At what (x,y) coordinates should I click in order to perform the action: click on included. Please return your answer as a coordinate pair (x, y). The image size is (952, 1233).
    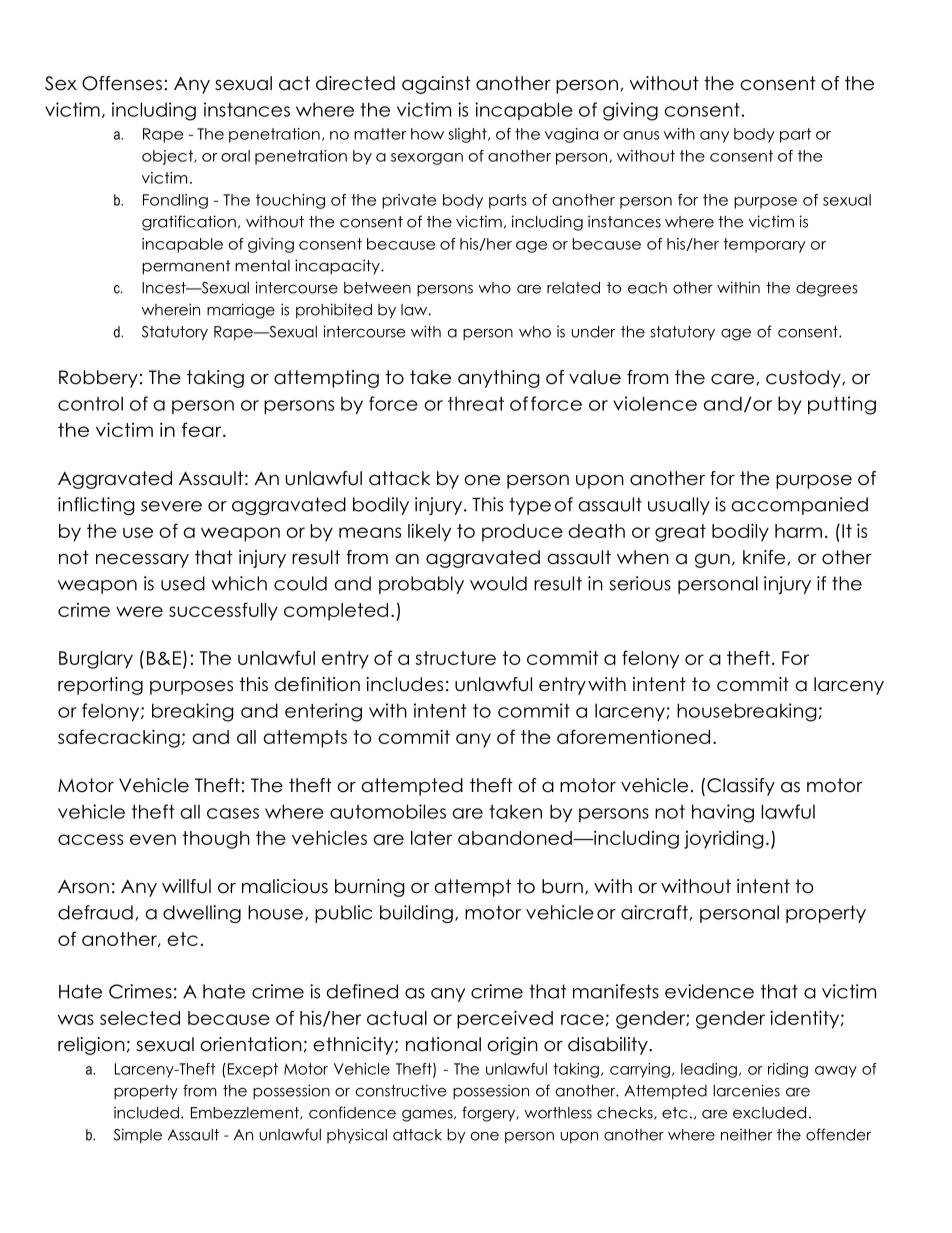
    Looking at the image, I should click on (146, 1112).
